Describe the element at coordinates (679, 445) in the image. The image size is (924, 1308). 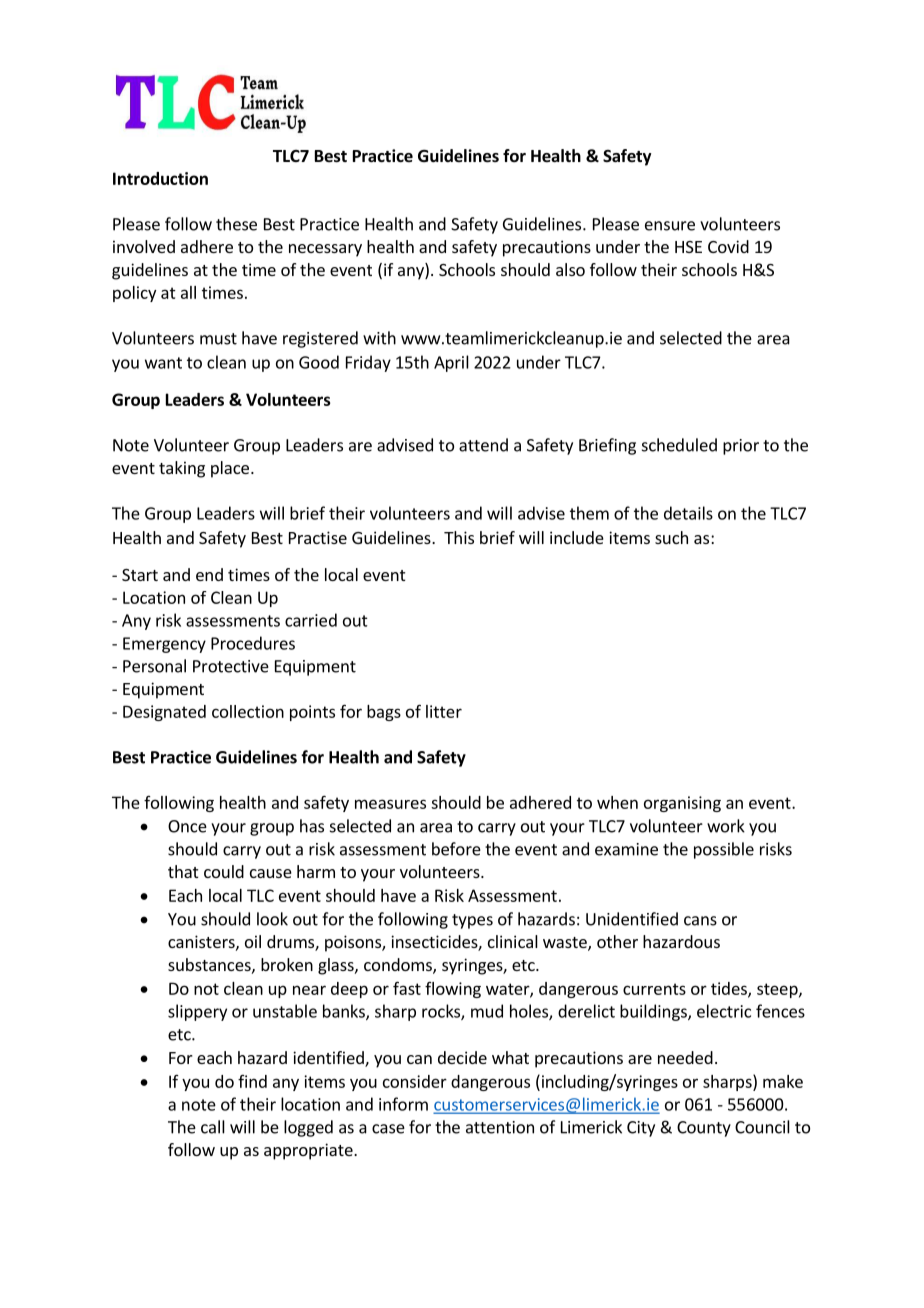
I see `scheduled` at that location.
